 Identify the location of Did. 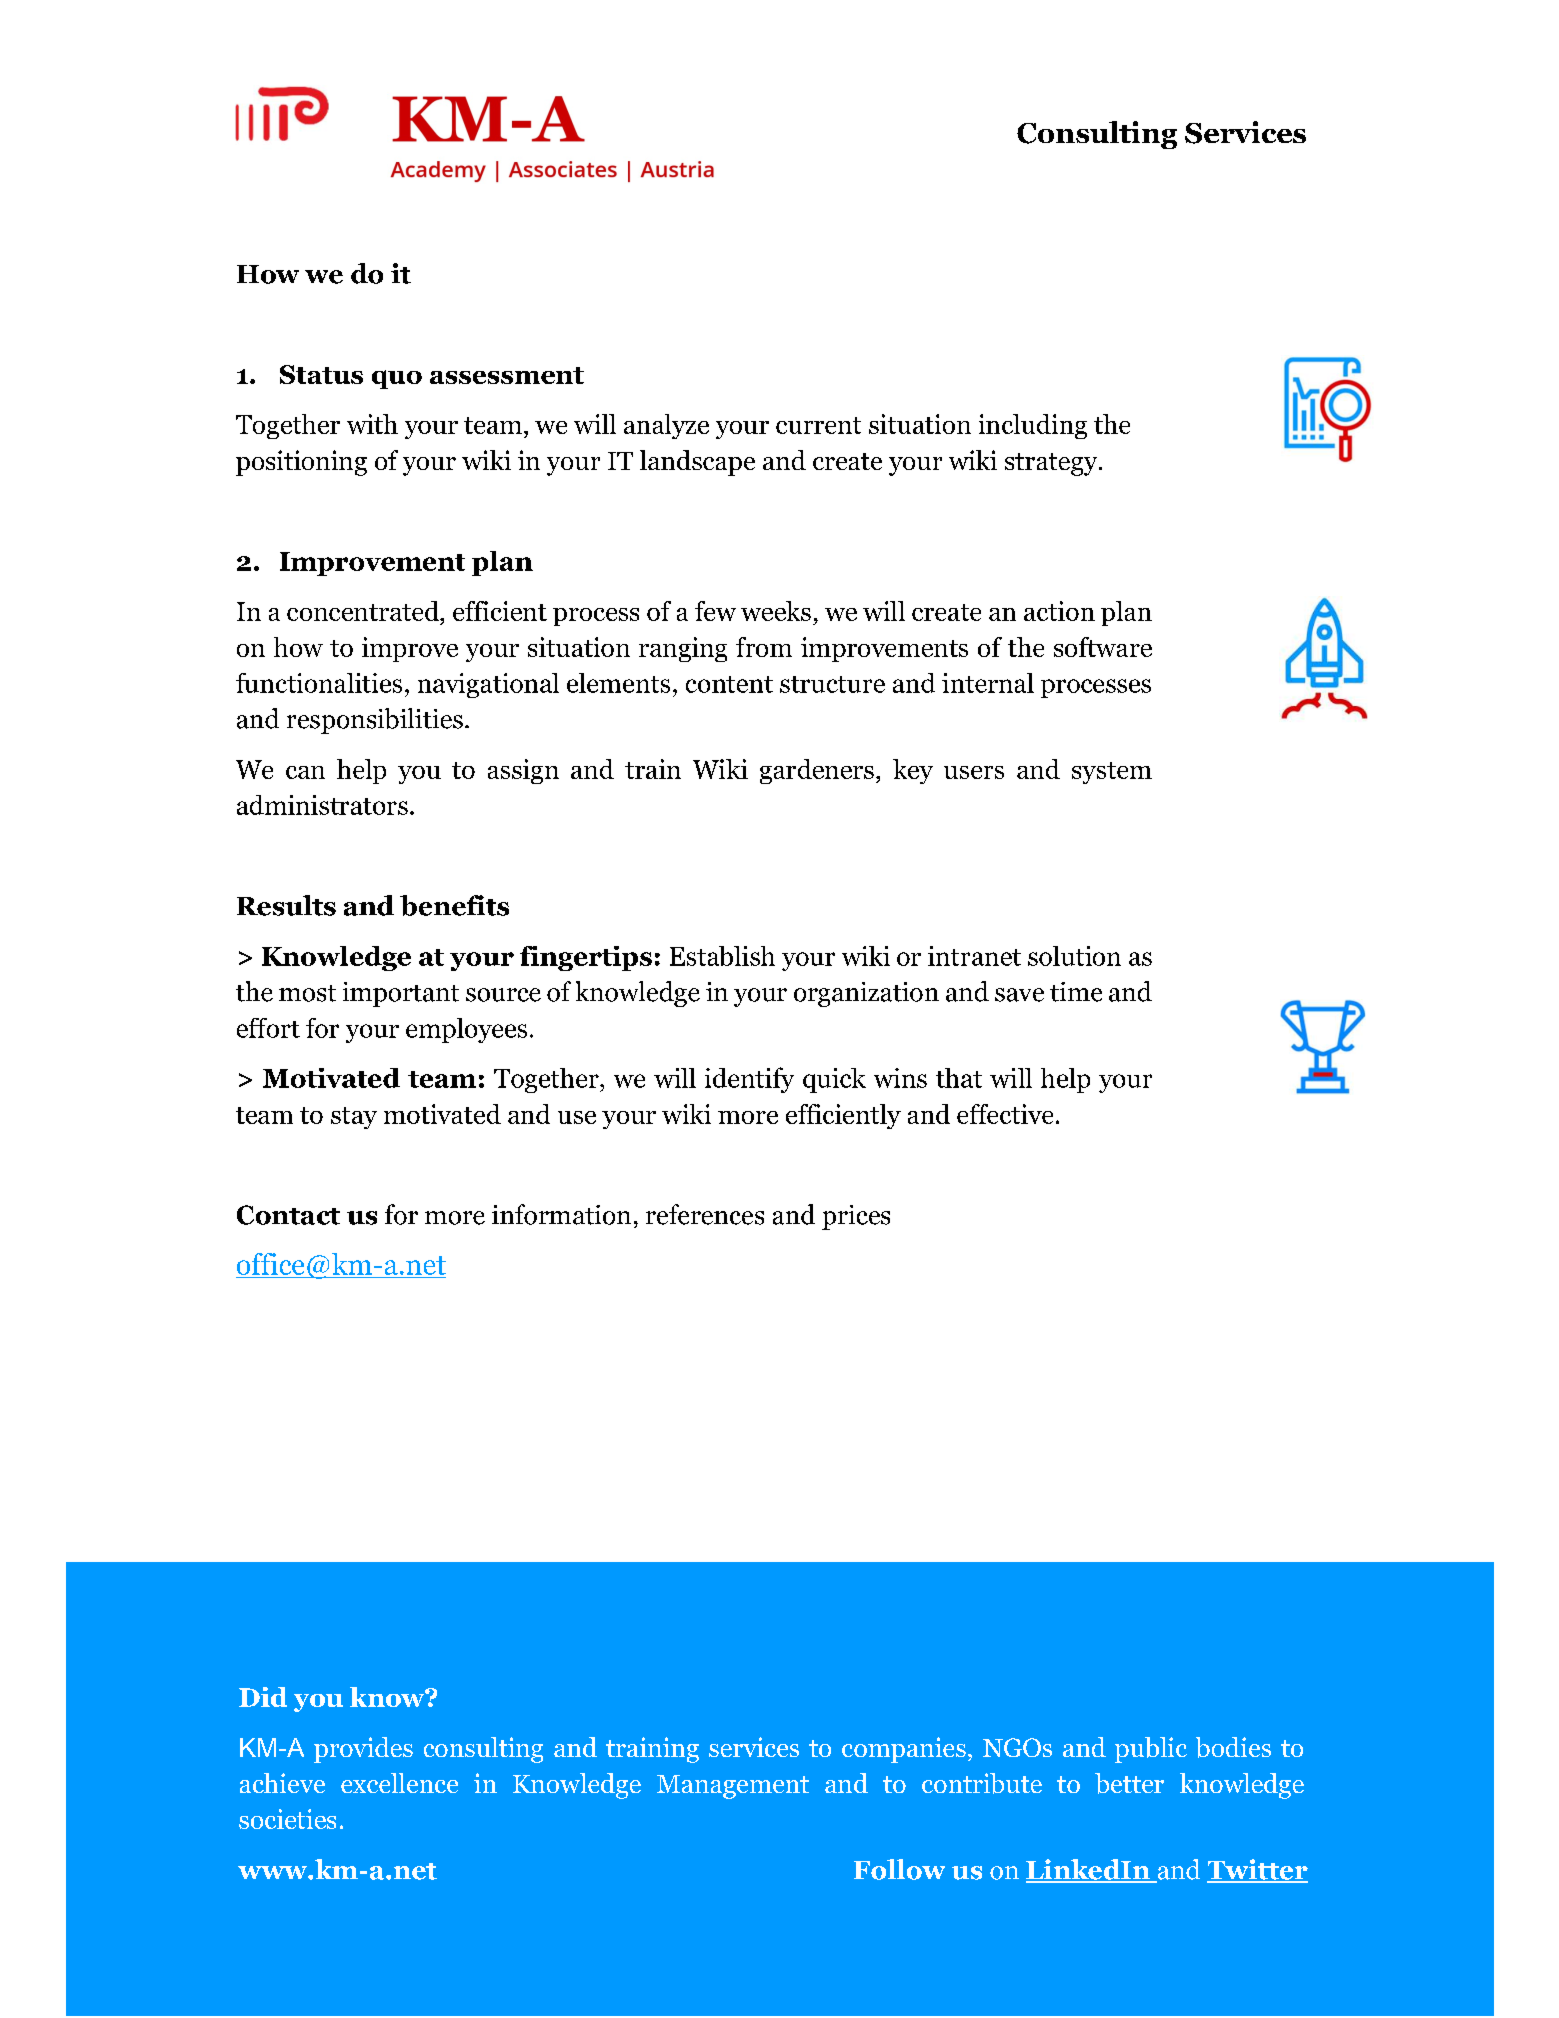
(263, 1697).
